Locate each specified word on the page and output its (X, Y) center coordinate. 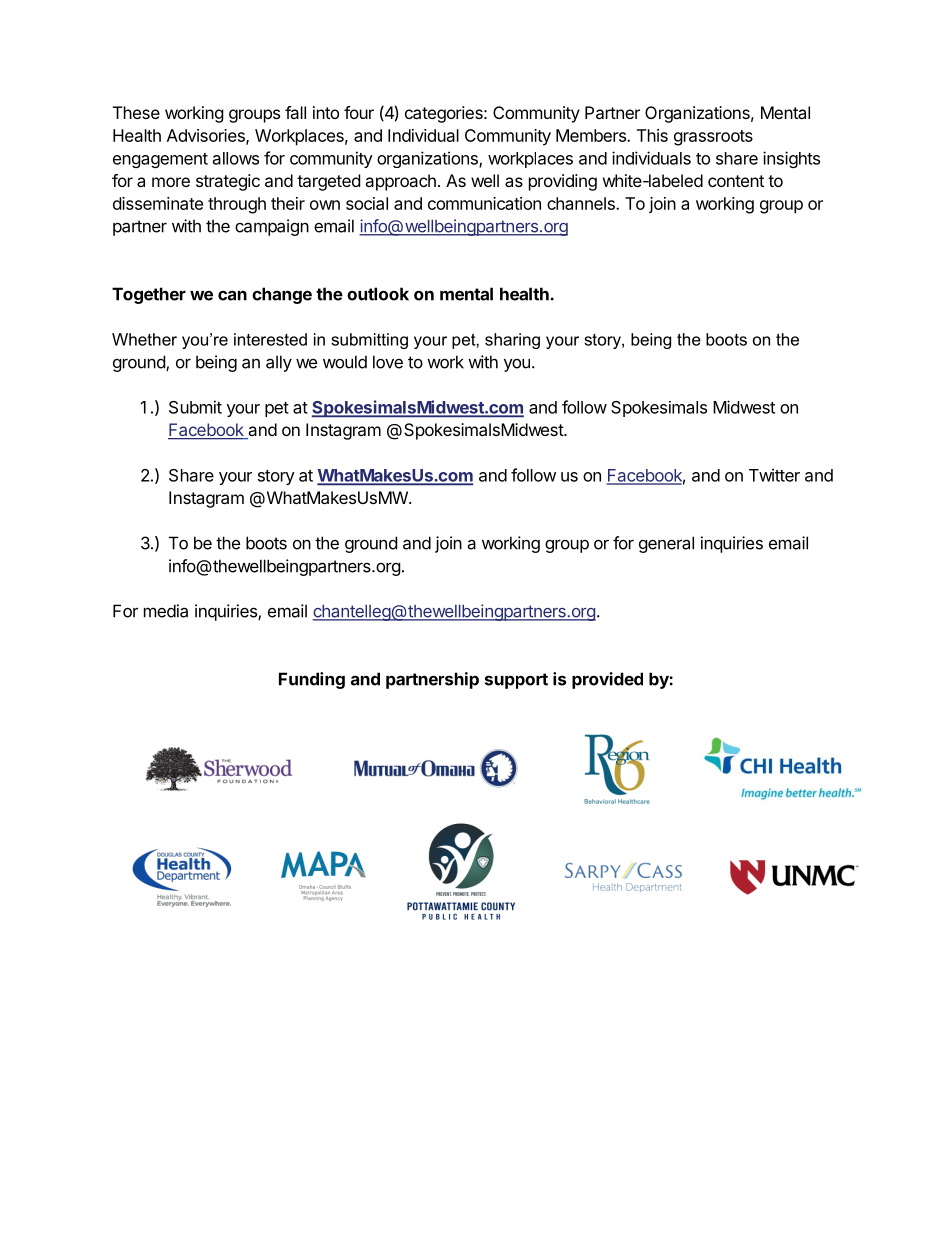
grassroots (713, 138)
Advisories (207, 136)
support (516, 681)
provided (607, 680)
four (359, 112)
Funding (312, 680)
